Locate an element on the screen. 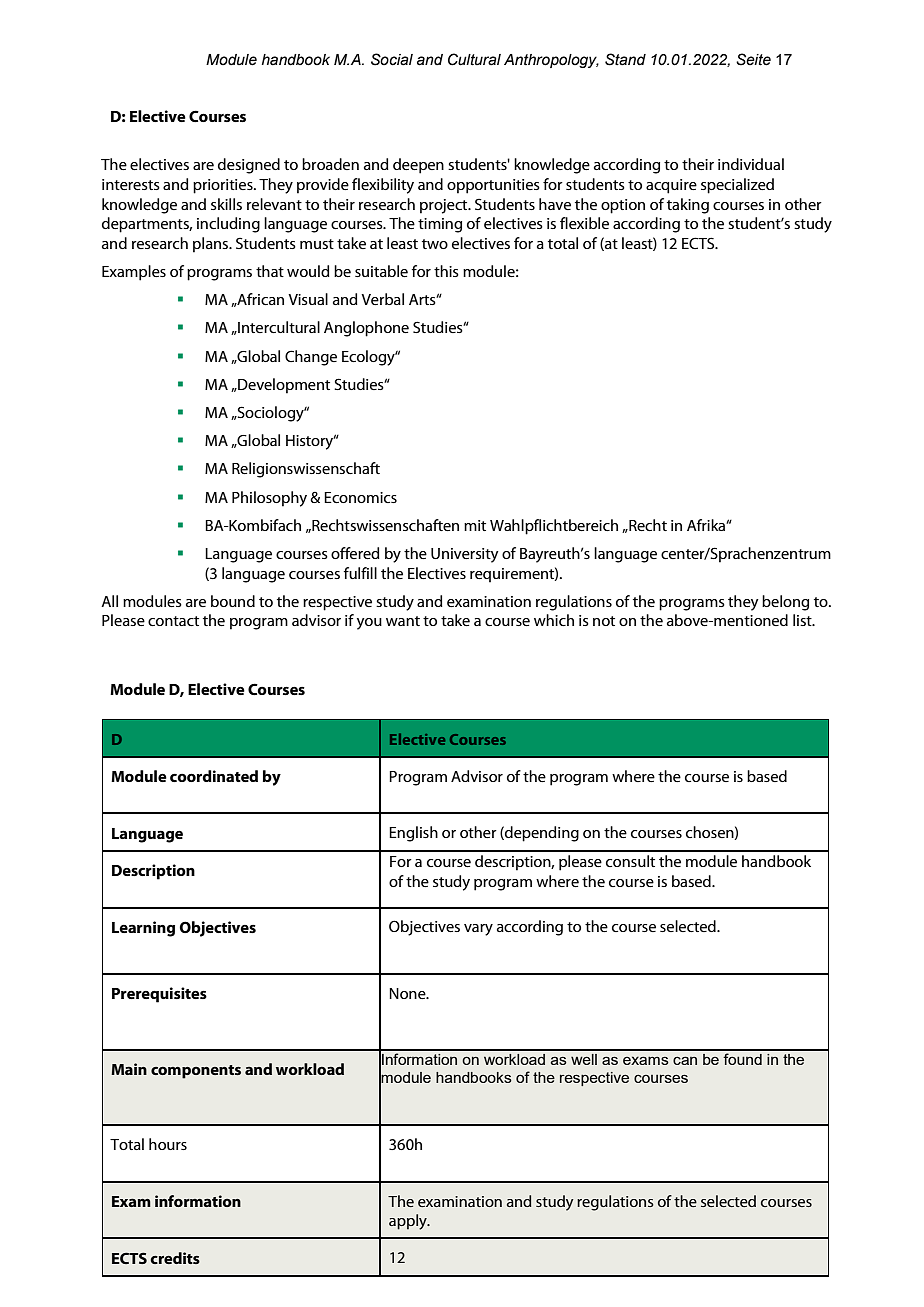 The height and width of the screenshot is (1307, 924). coordinated is located at coordinates (214, 776).
